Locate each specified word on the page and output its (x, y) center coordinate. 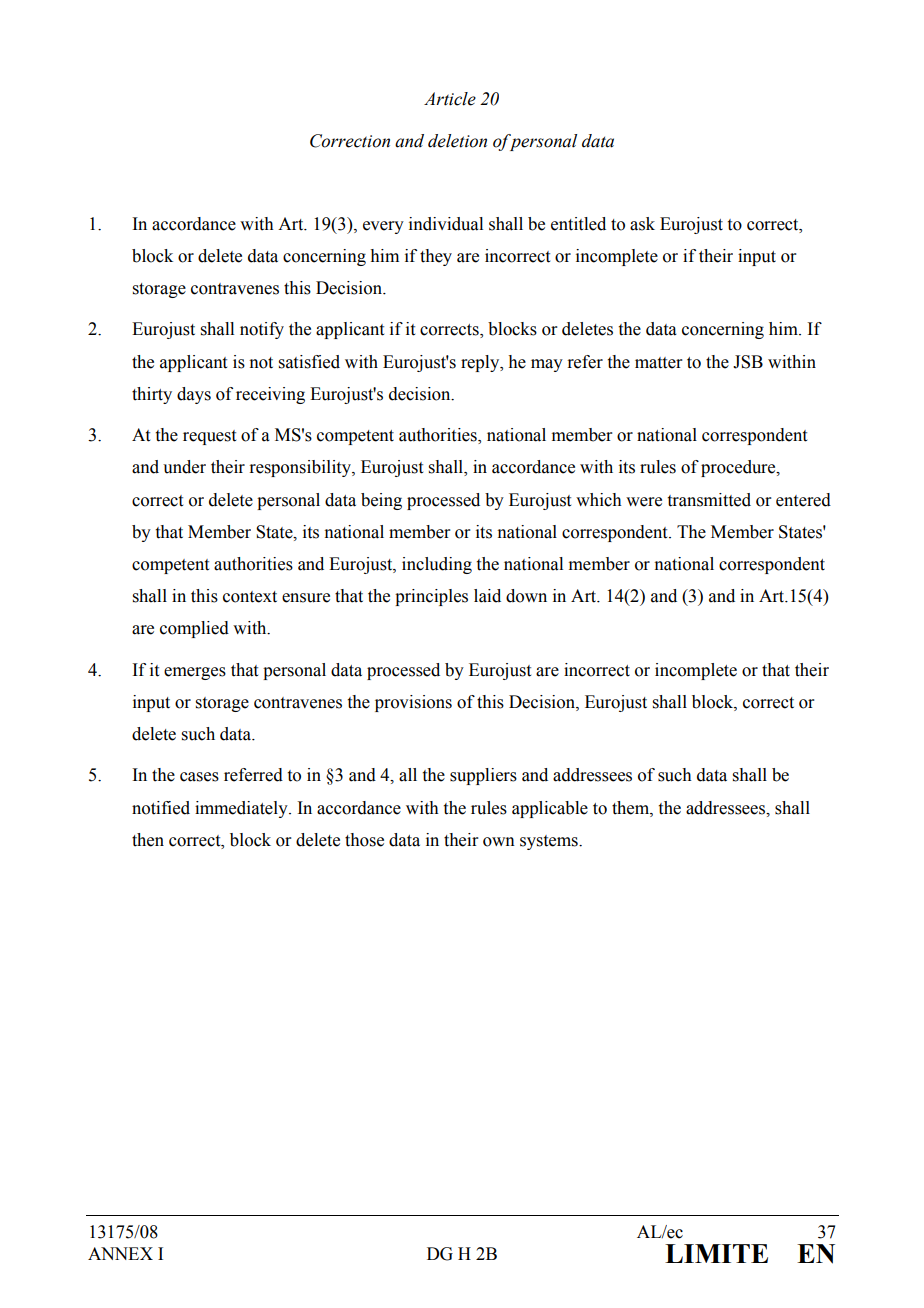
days (194, 395)
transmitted (709, 500)
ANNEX (120, 1253)
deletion (457, 141)
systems (550, 842)
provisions (413, 703)
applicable (550, 809)
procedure (739, 468)
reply (481, 363)
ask (642, 224)
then (148, 840)
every (383, 227)
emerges (195, 673)
